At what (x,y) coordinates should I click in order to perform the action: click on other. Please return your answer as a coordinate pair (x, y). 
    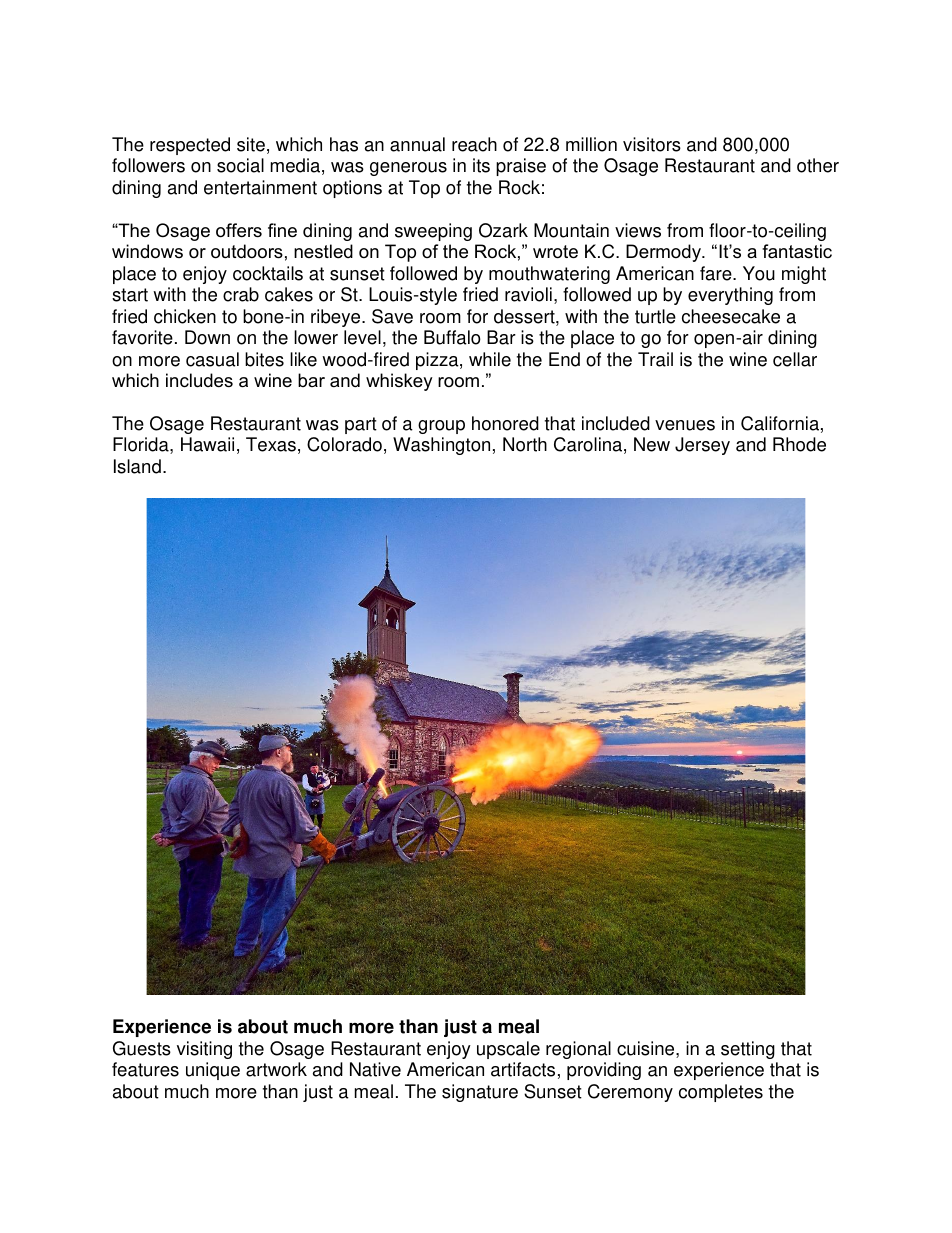
    Looking at the image, I should click on (818, 165).
